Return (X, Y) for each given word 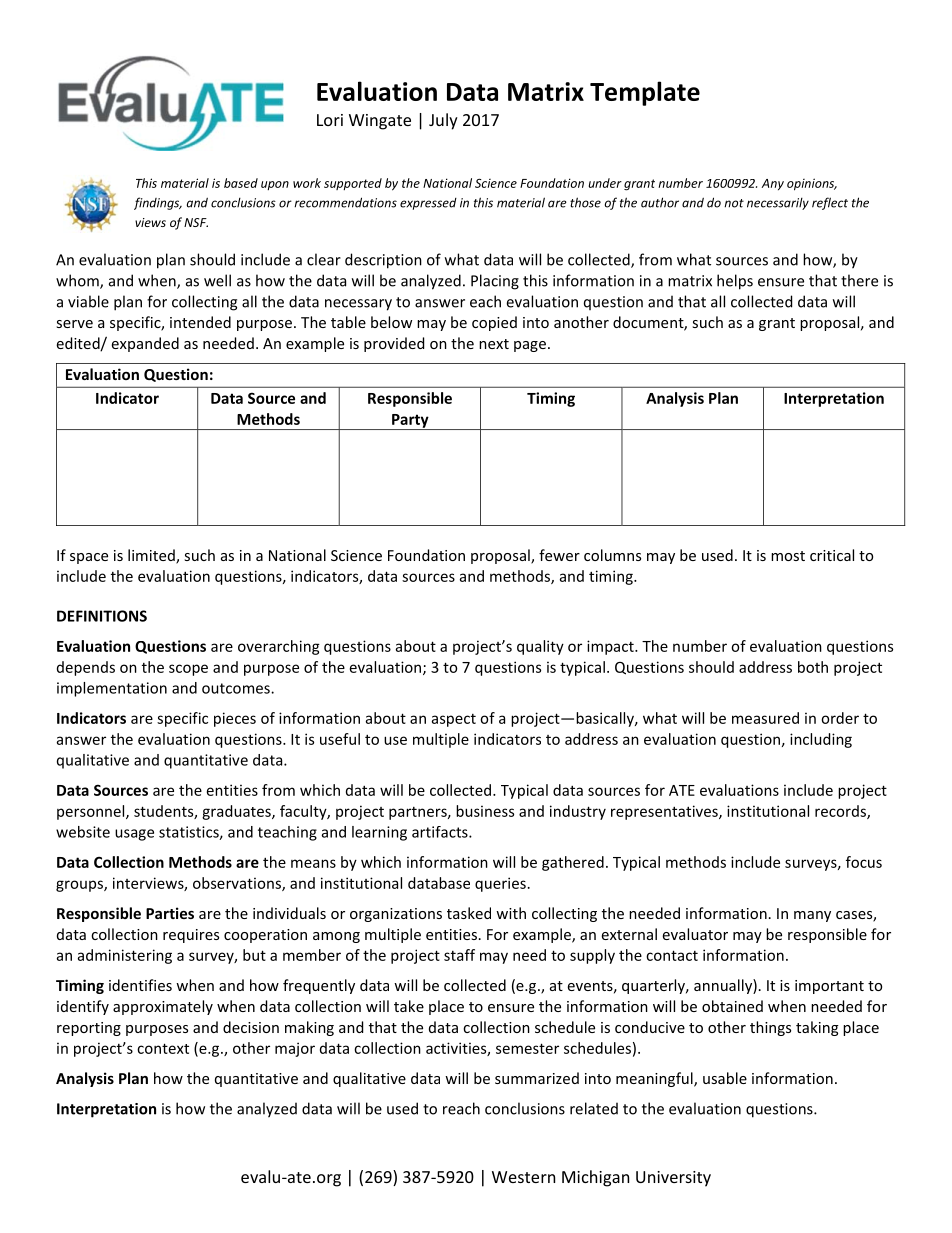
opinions (812, 184)
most (788, 556)
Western (523, 1177)
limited (152, 556)
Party (410, 422)
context (163, 1048)
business (485, 811)
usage (134, 835)
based (241, 183)
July (443, 121)
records (841, 812)
